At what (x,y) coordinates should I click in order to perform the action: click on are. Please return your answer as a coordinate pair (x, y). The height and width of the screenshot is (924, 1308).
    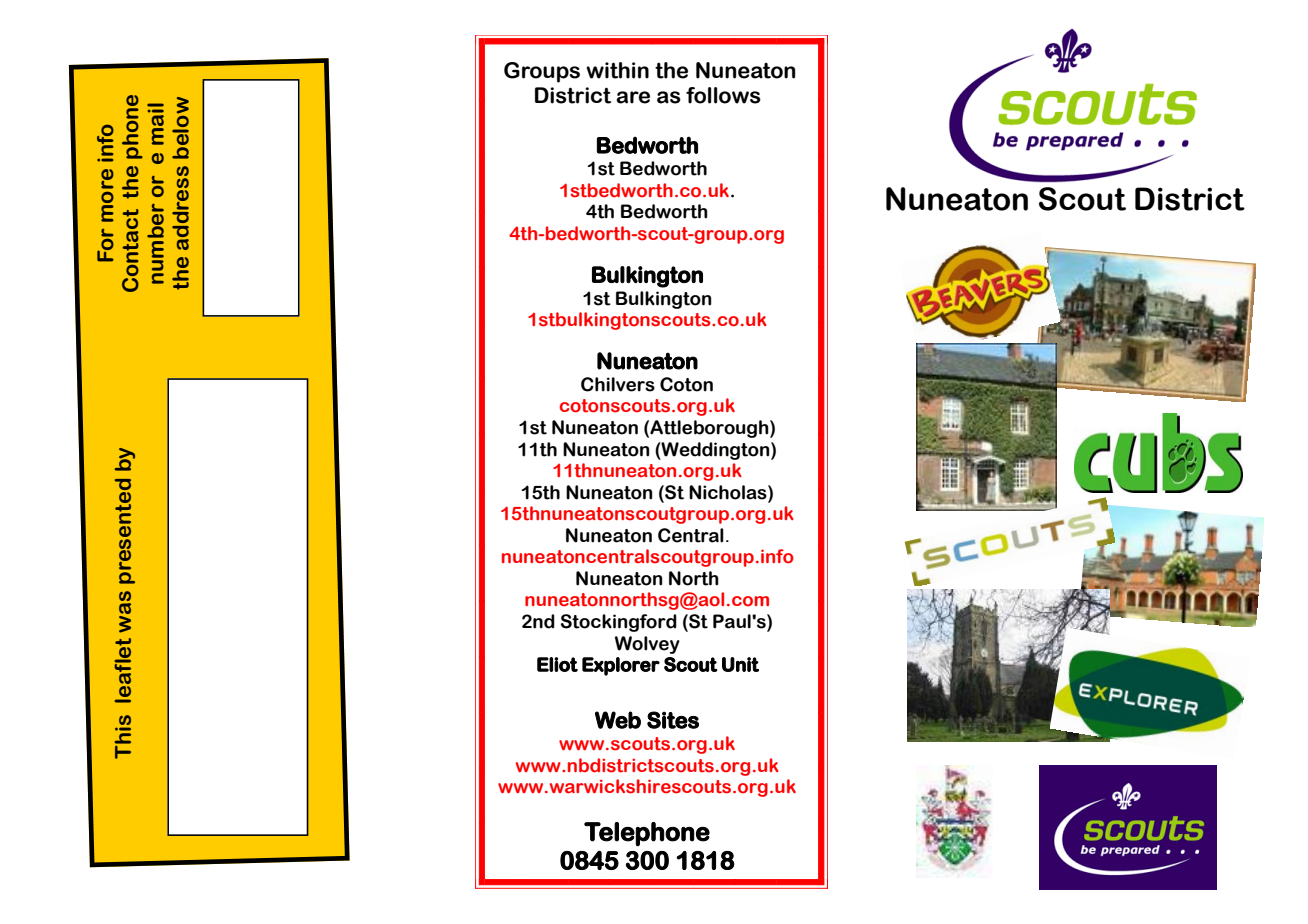
    Looking at the image, I should click on (633, 97).
